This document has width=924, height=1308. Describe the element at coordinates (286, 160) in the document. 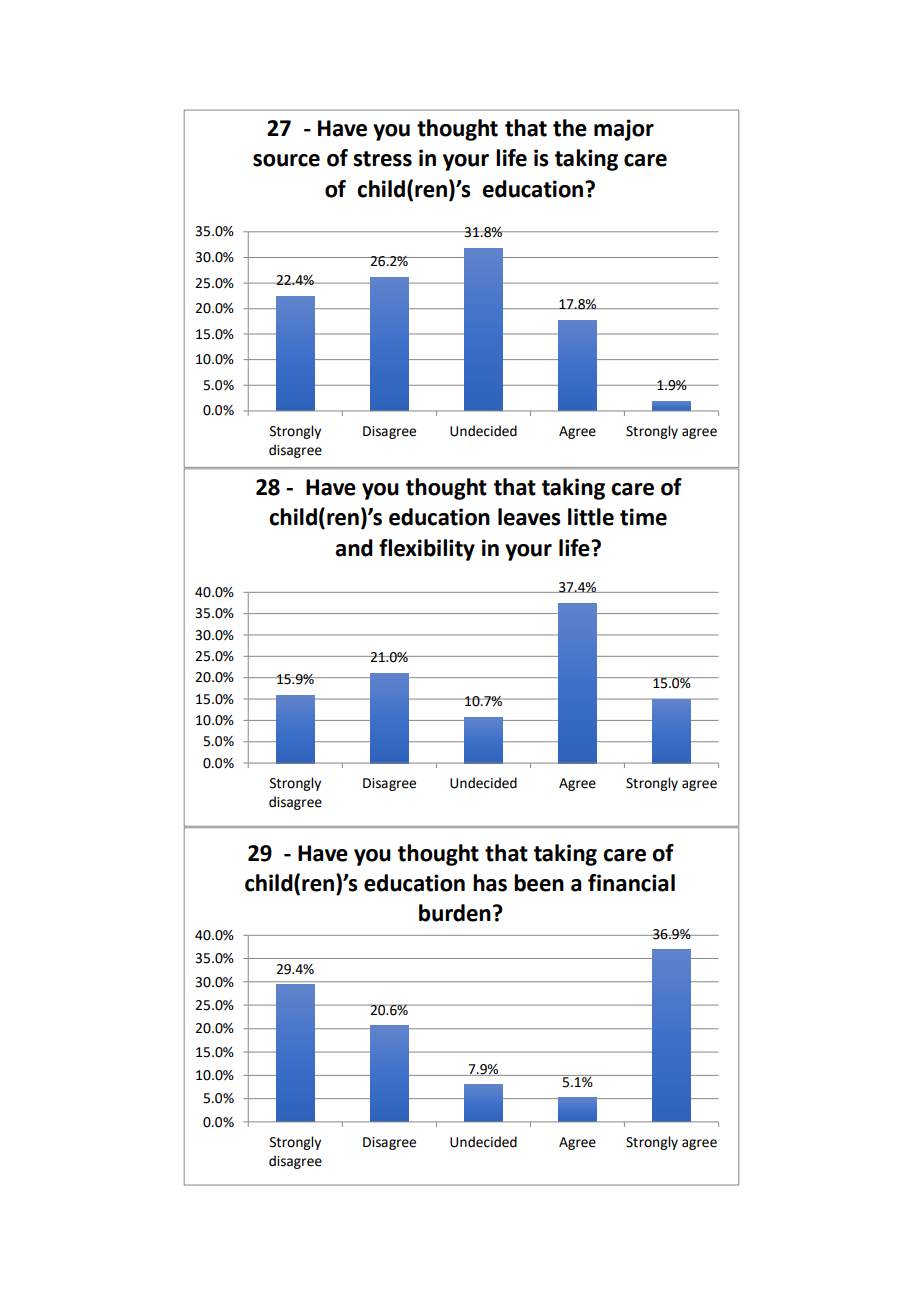

I see `source` at that location.
